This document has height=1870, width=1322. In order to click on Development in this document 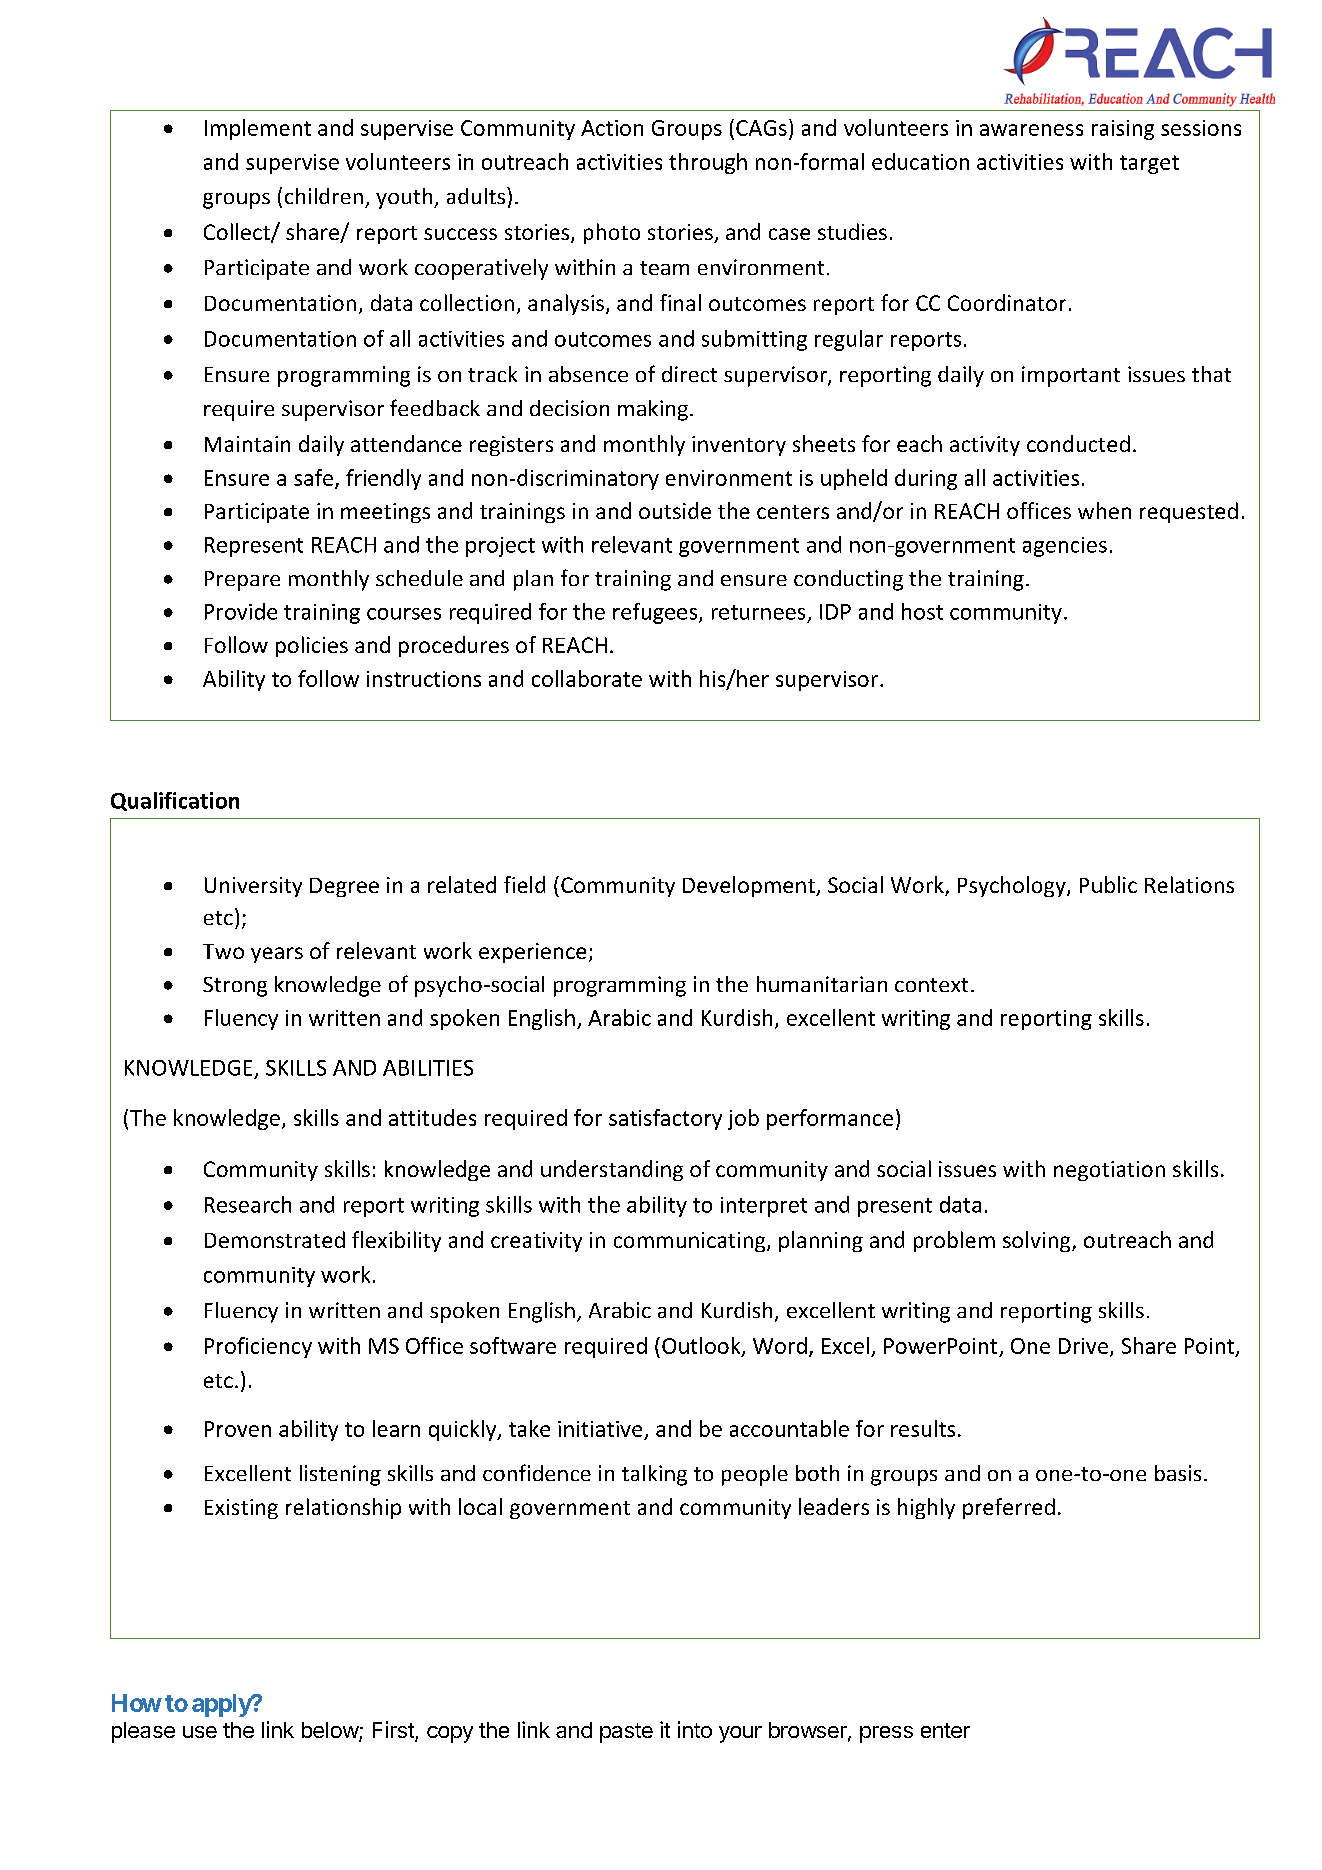, I will do `click(750, 886)`.
